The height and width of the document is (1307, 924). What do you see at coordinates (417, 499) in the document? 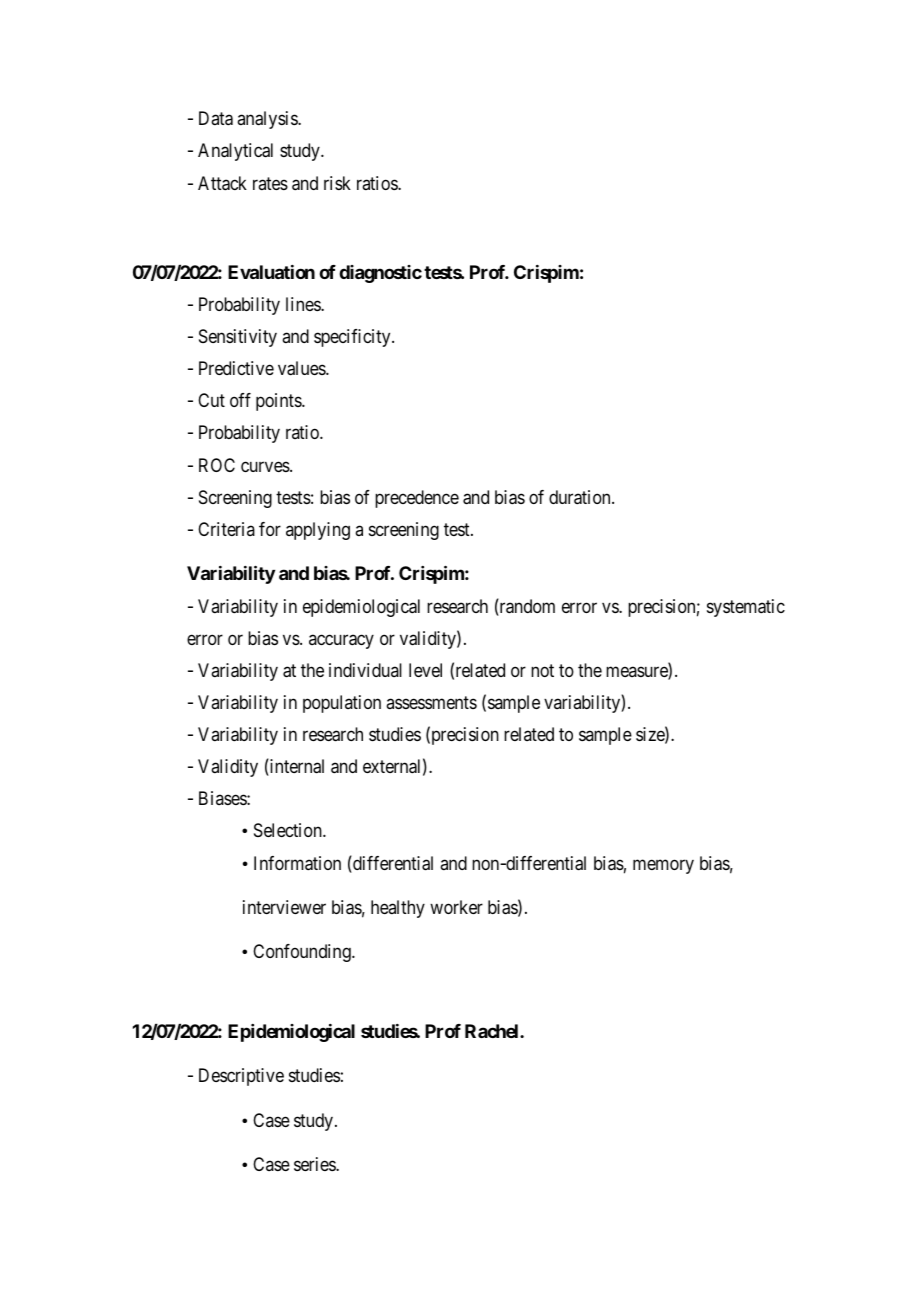
I see `precedence` at bounding box center [417, 499].
